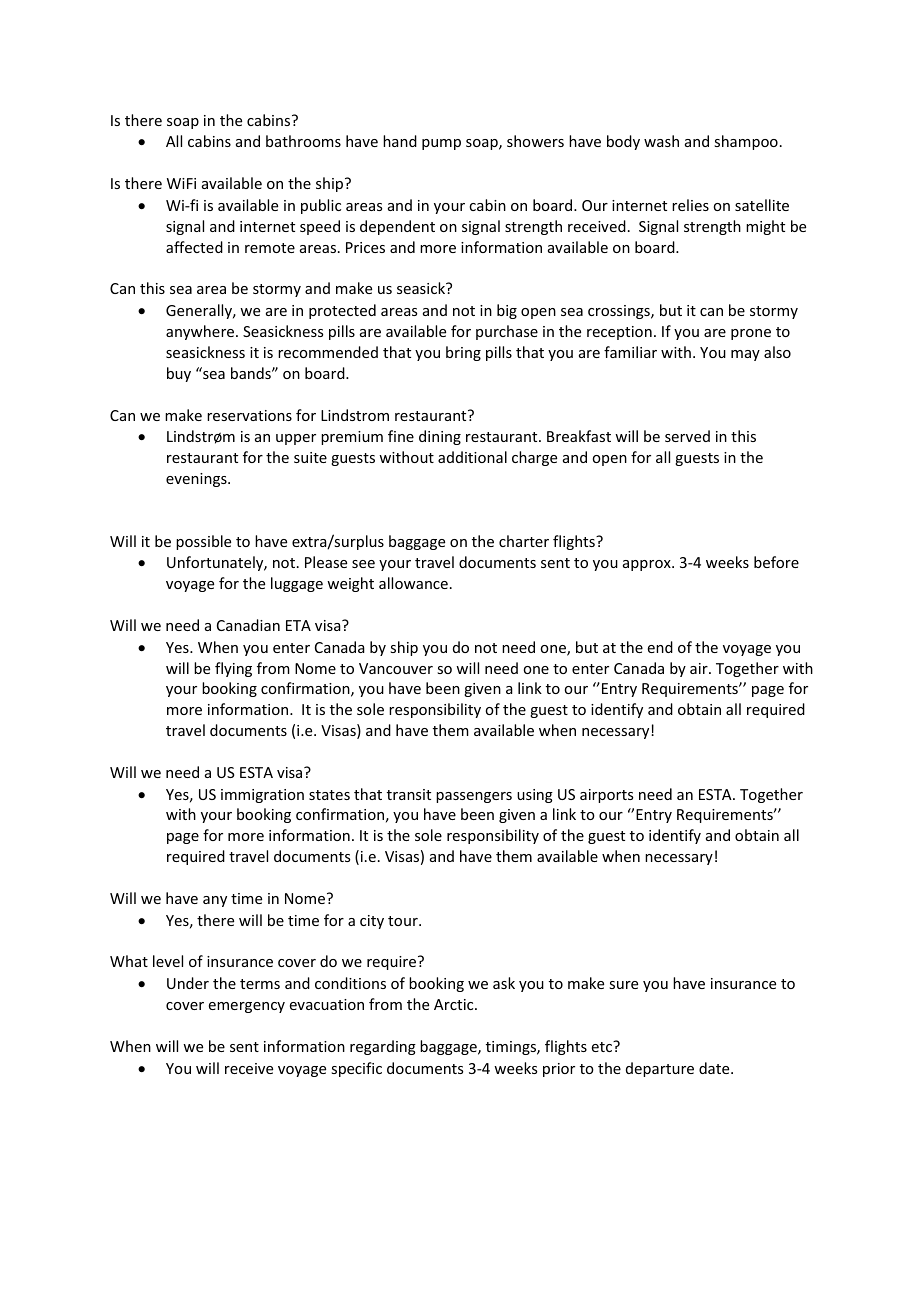  What do you see at coordinates (413, 583) in the document?
I see `allowance` at bounding box center [413, 583].
